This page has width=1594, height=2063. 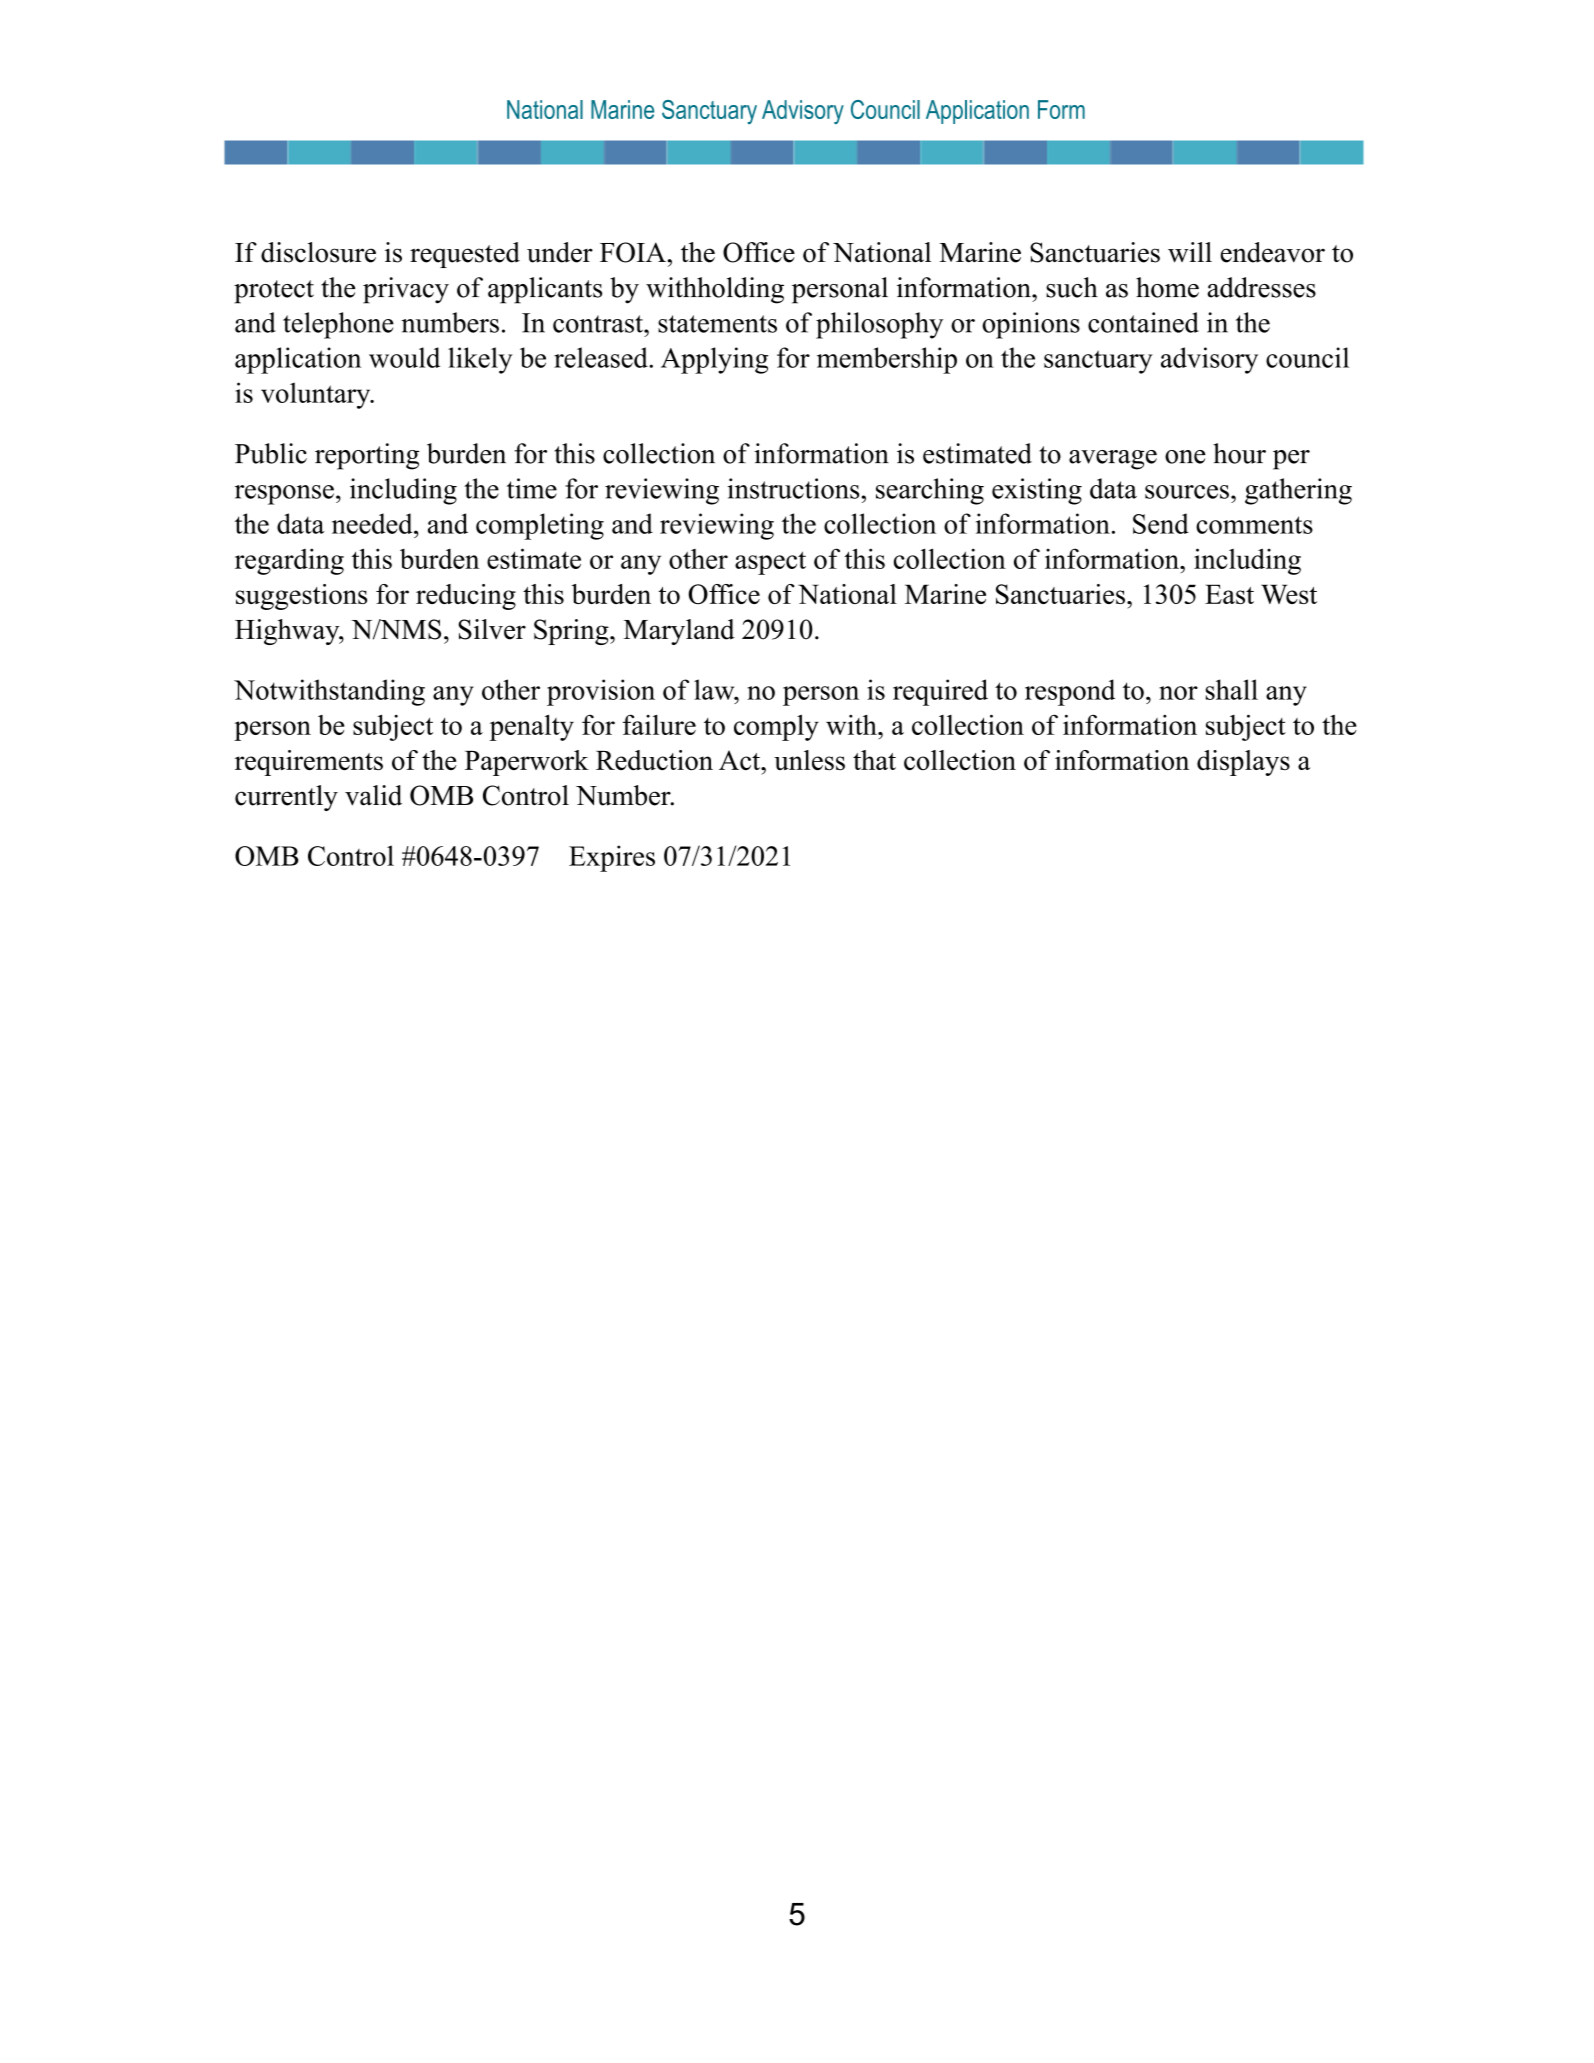 What do you see at coordinates (406, 290) in the page?
I see `privacy` at bounding box center [406, 290].
